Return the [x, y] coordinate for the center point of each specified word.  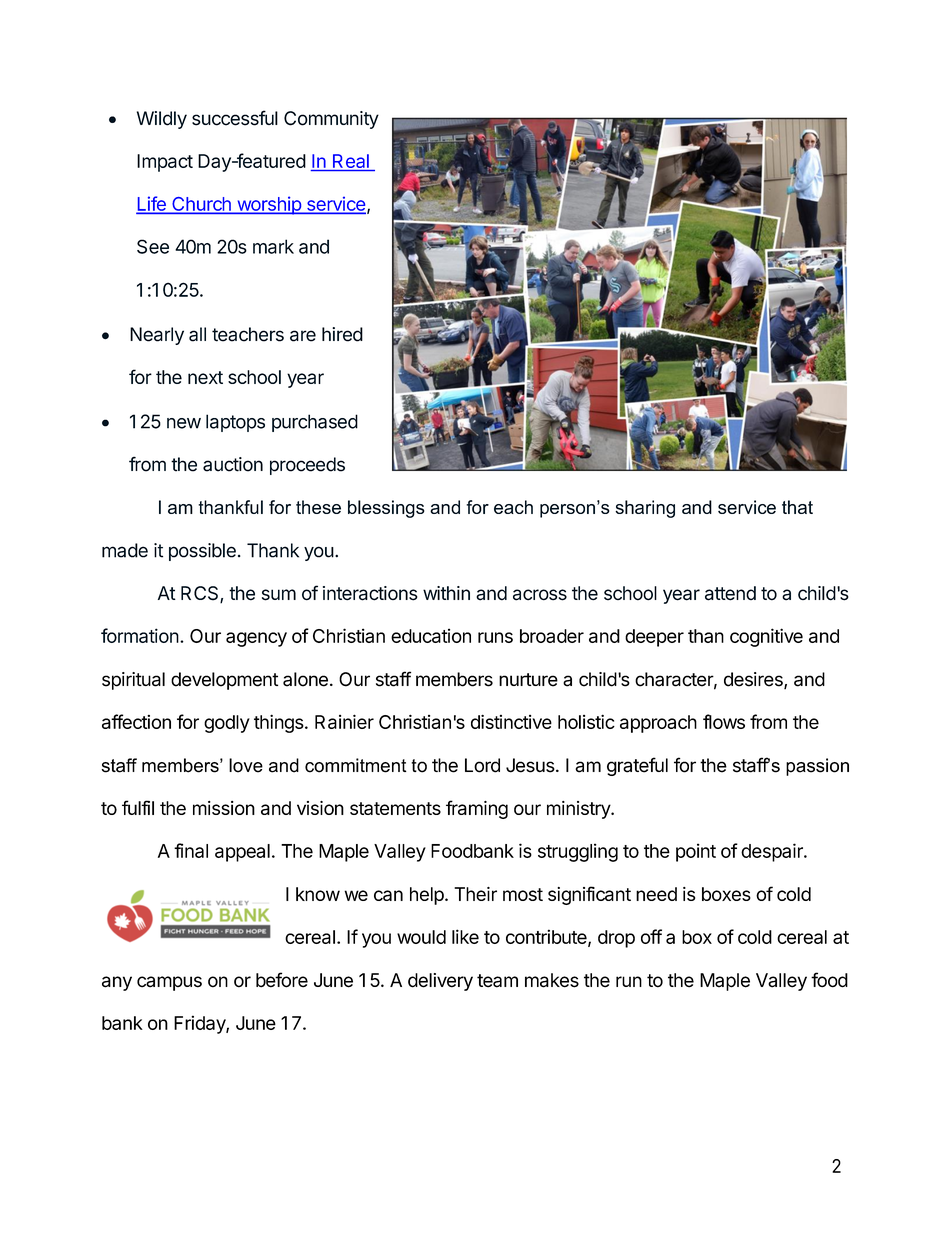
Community [331, 120]
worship [269, 205]
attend [730, 593]
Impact [165, 163]
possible [202, 552]
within [446, 593]
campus [169, 983]
